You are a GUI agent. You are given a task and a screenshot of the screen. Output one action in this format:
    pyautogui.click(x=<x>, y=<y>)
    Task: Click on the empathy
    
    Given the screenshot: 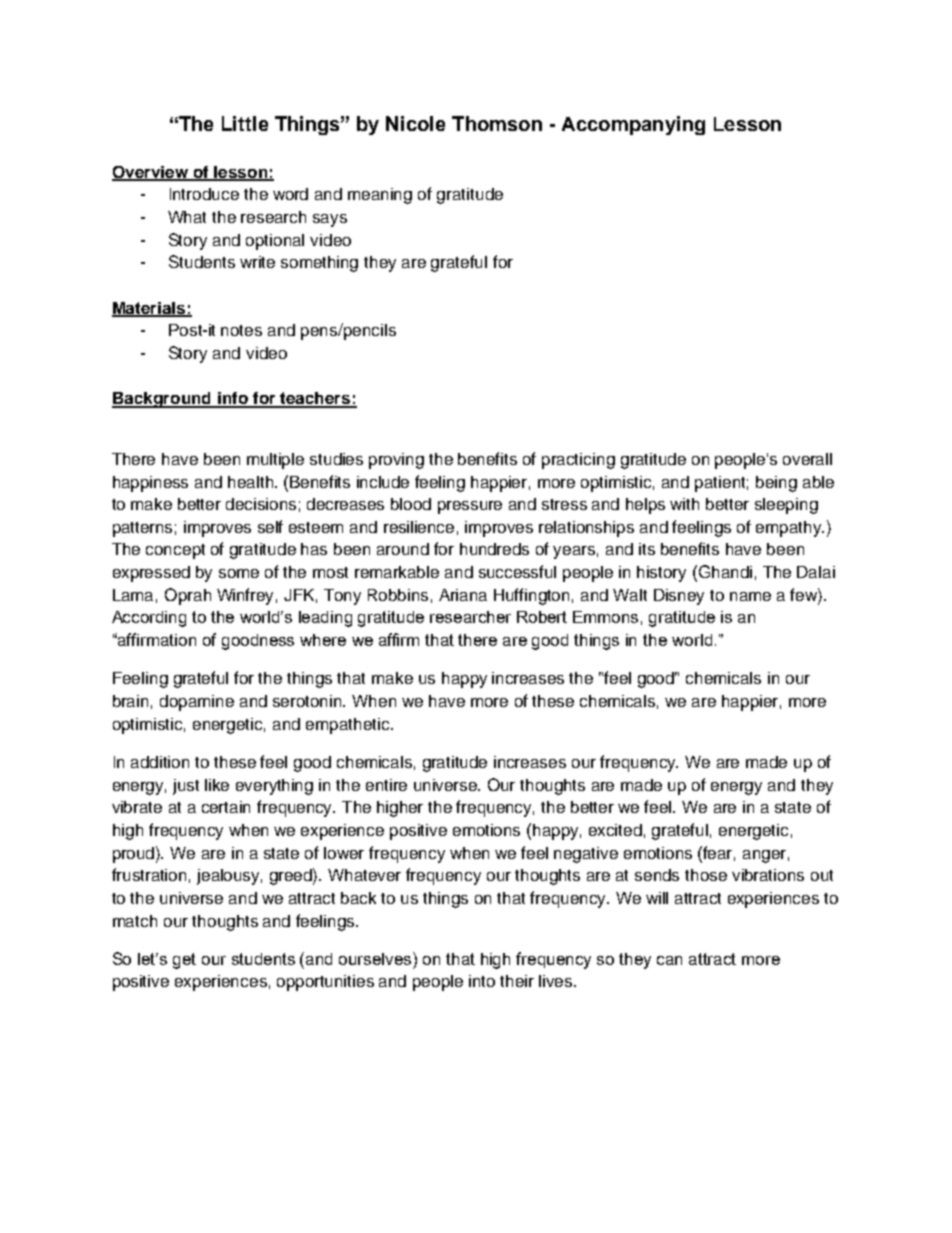 What is the action you would take?
    pyautogui.click(x=790, y=529)
